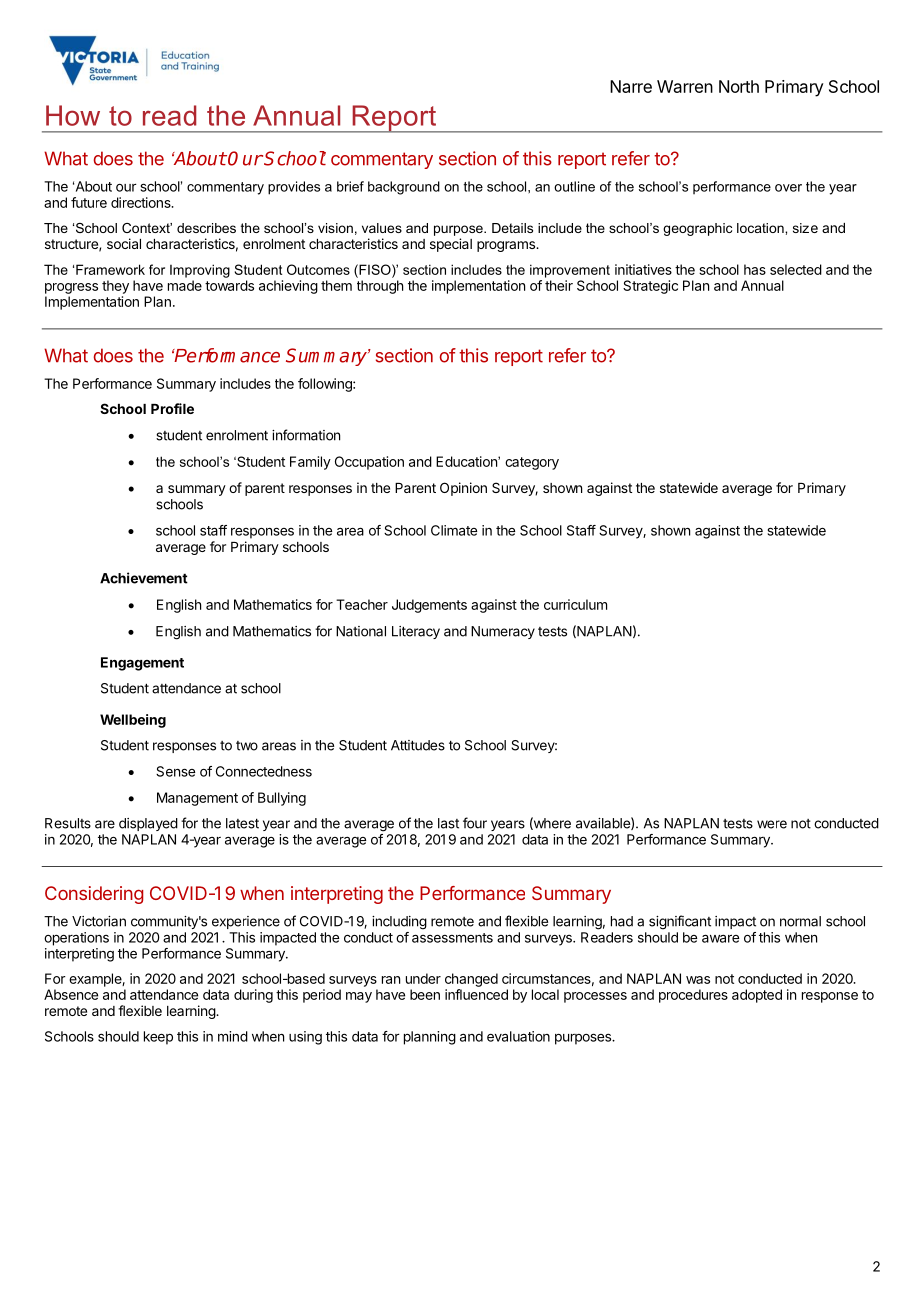  I want to click on background, so click(404, 188).
